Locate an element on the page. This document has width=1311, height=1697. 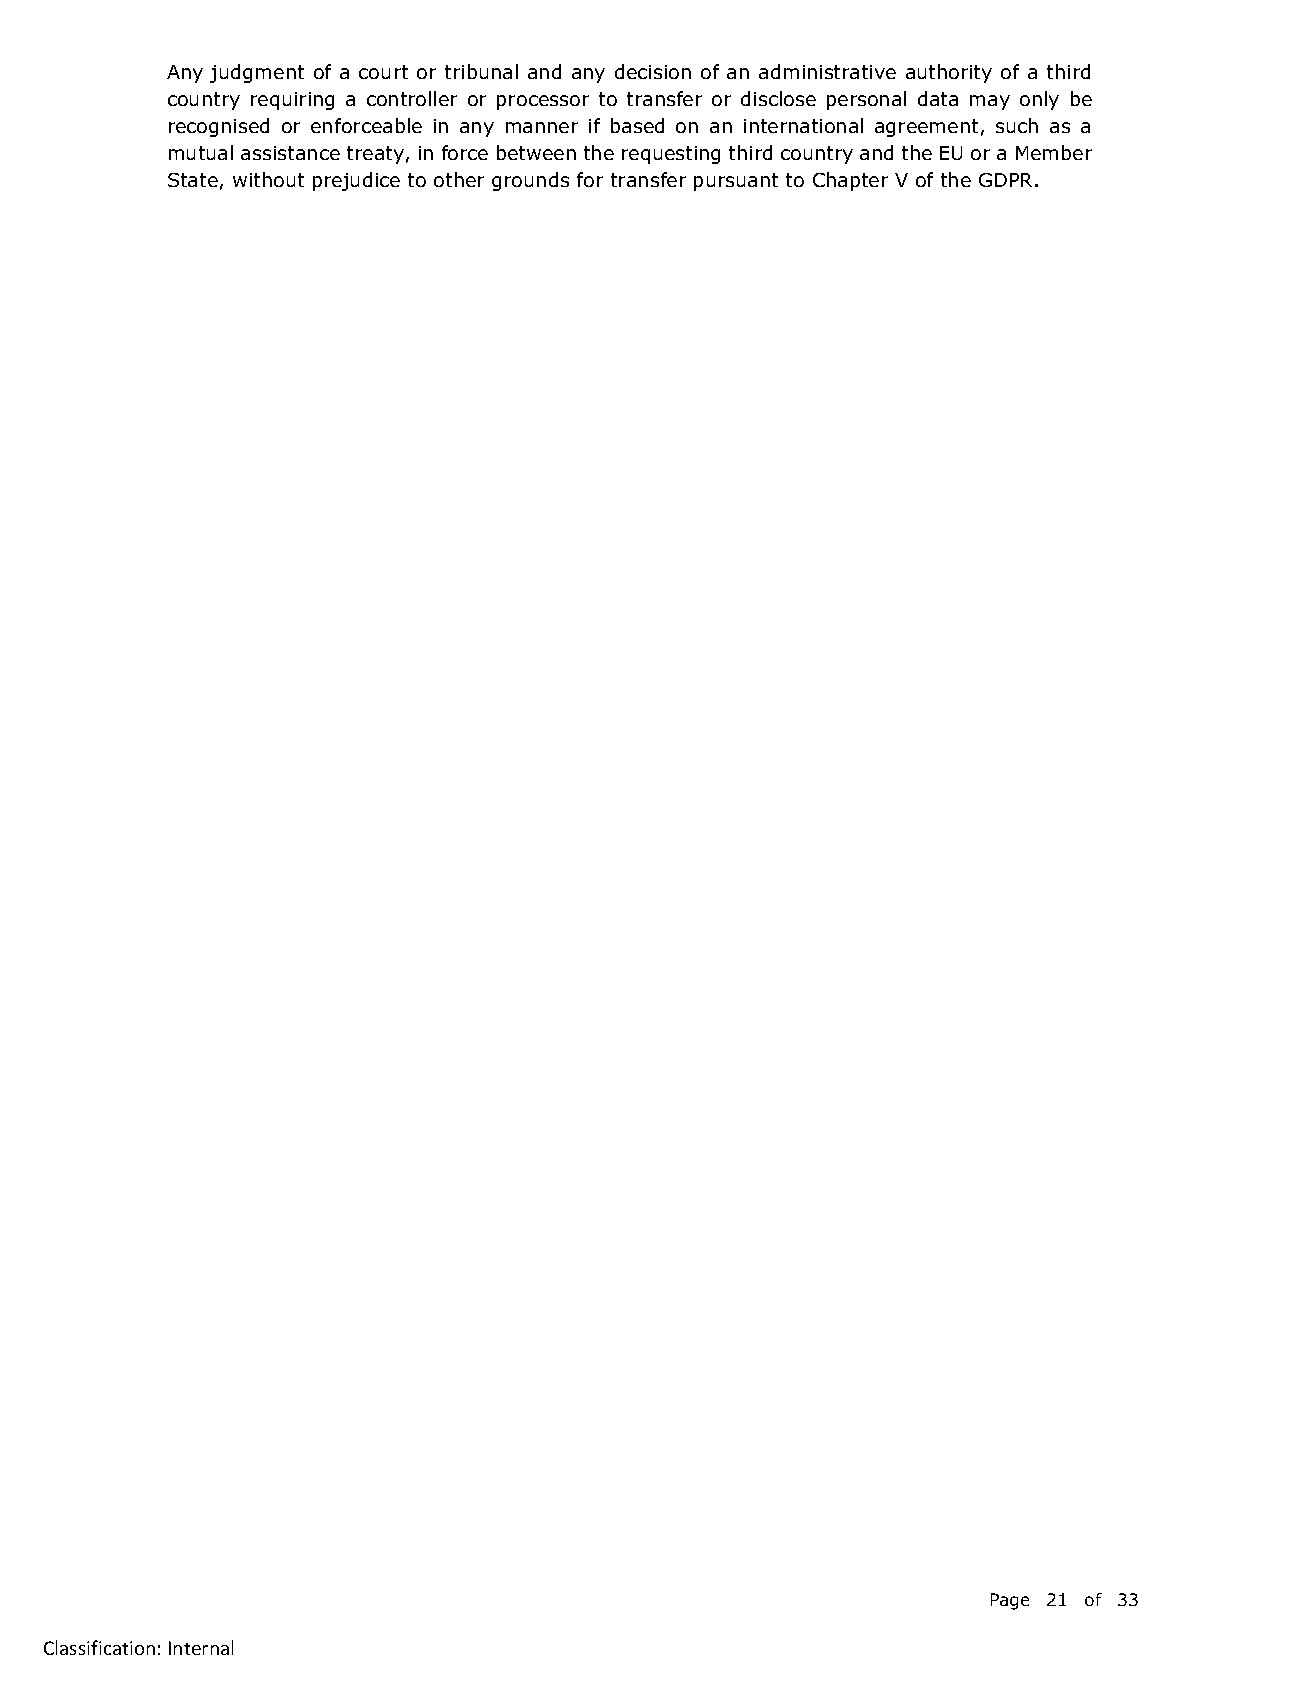
recognised is located at coordinates (219, 127).
